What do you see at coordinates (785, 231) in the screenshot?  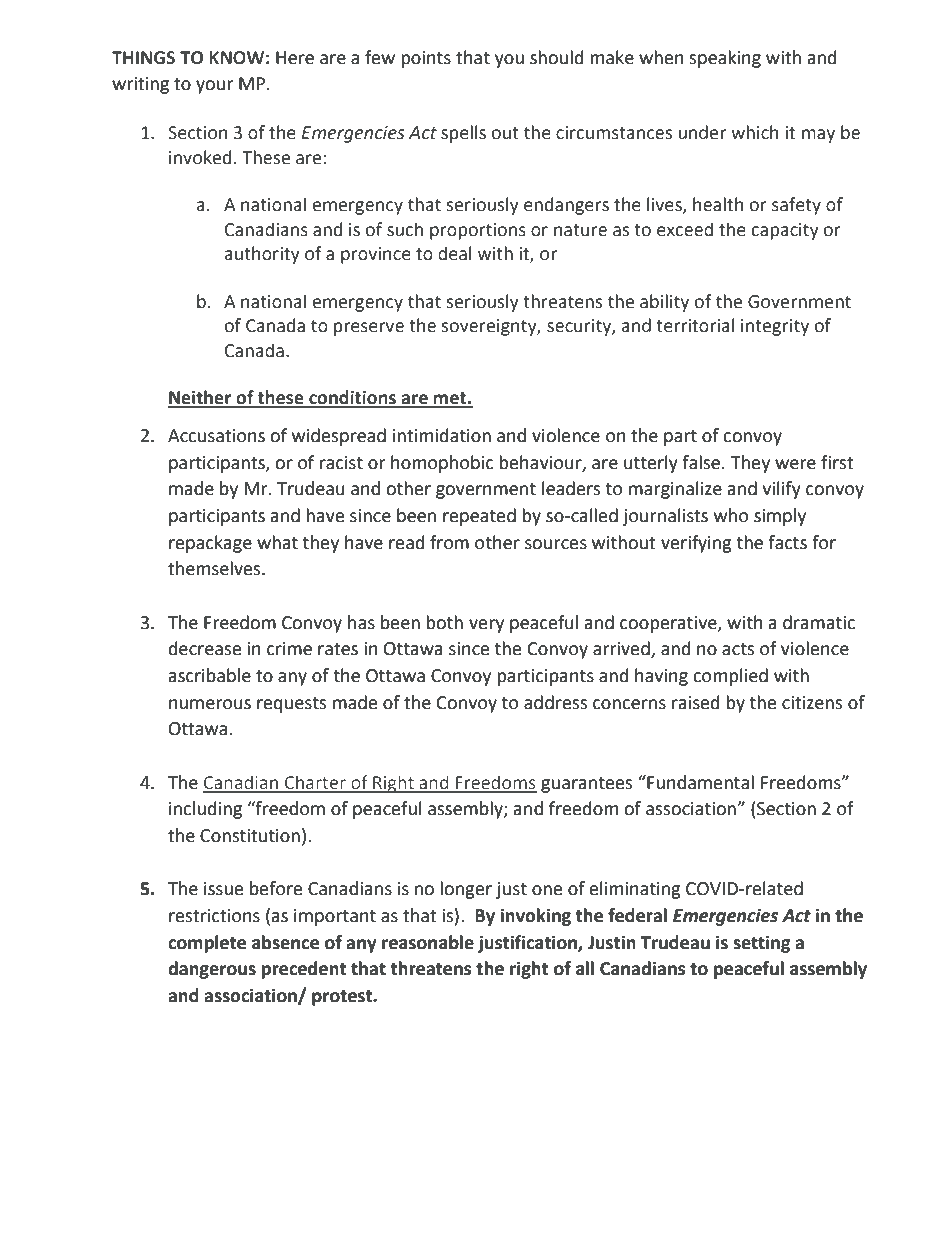 I see `capacity` at bounding box center [785, 231].
